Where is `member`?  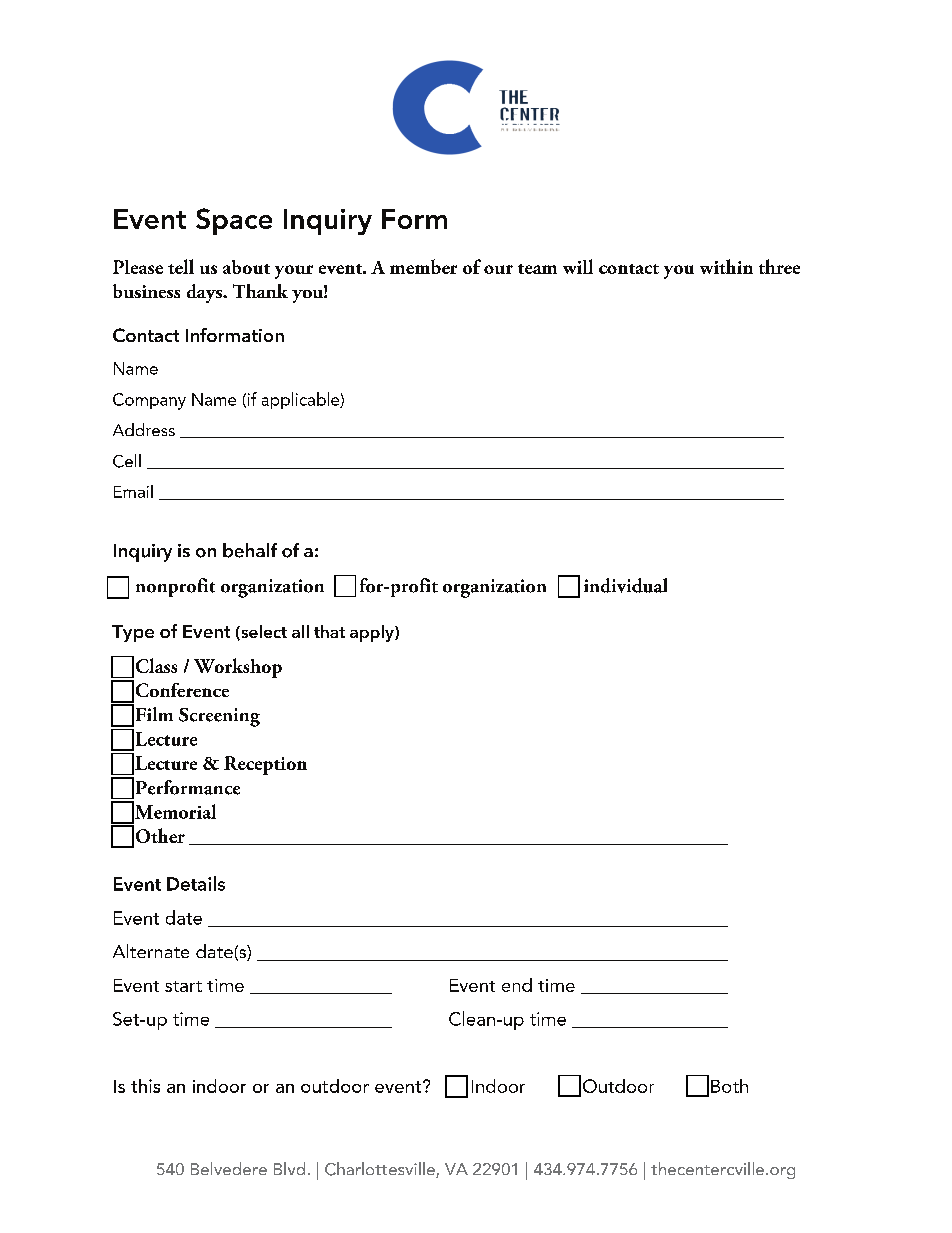 member is located at coordinates (423, 266).
